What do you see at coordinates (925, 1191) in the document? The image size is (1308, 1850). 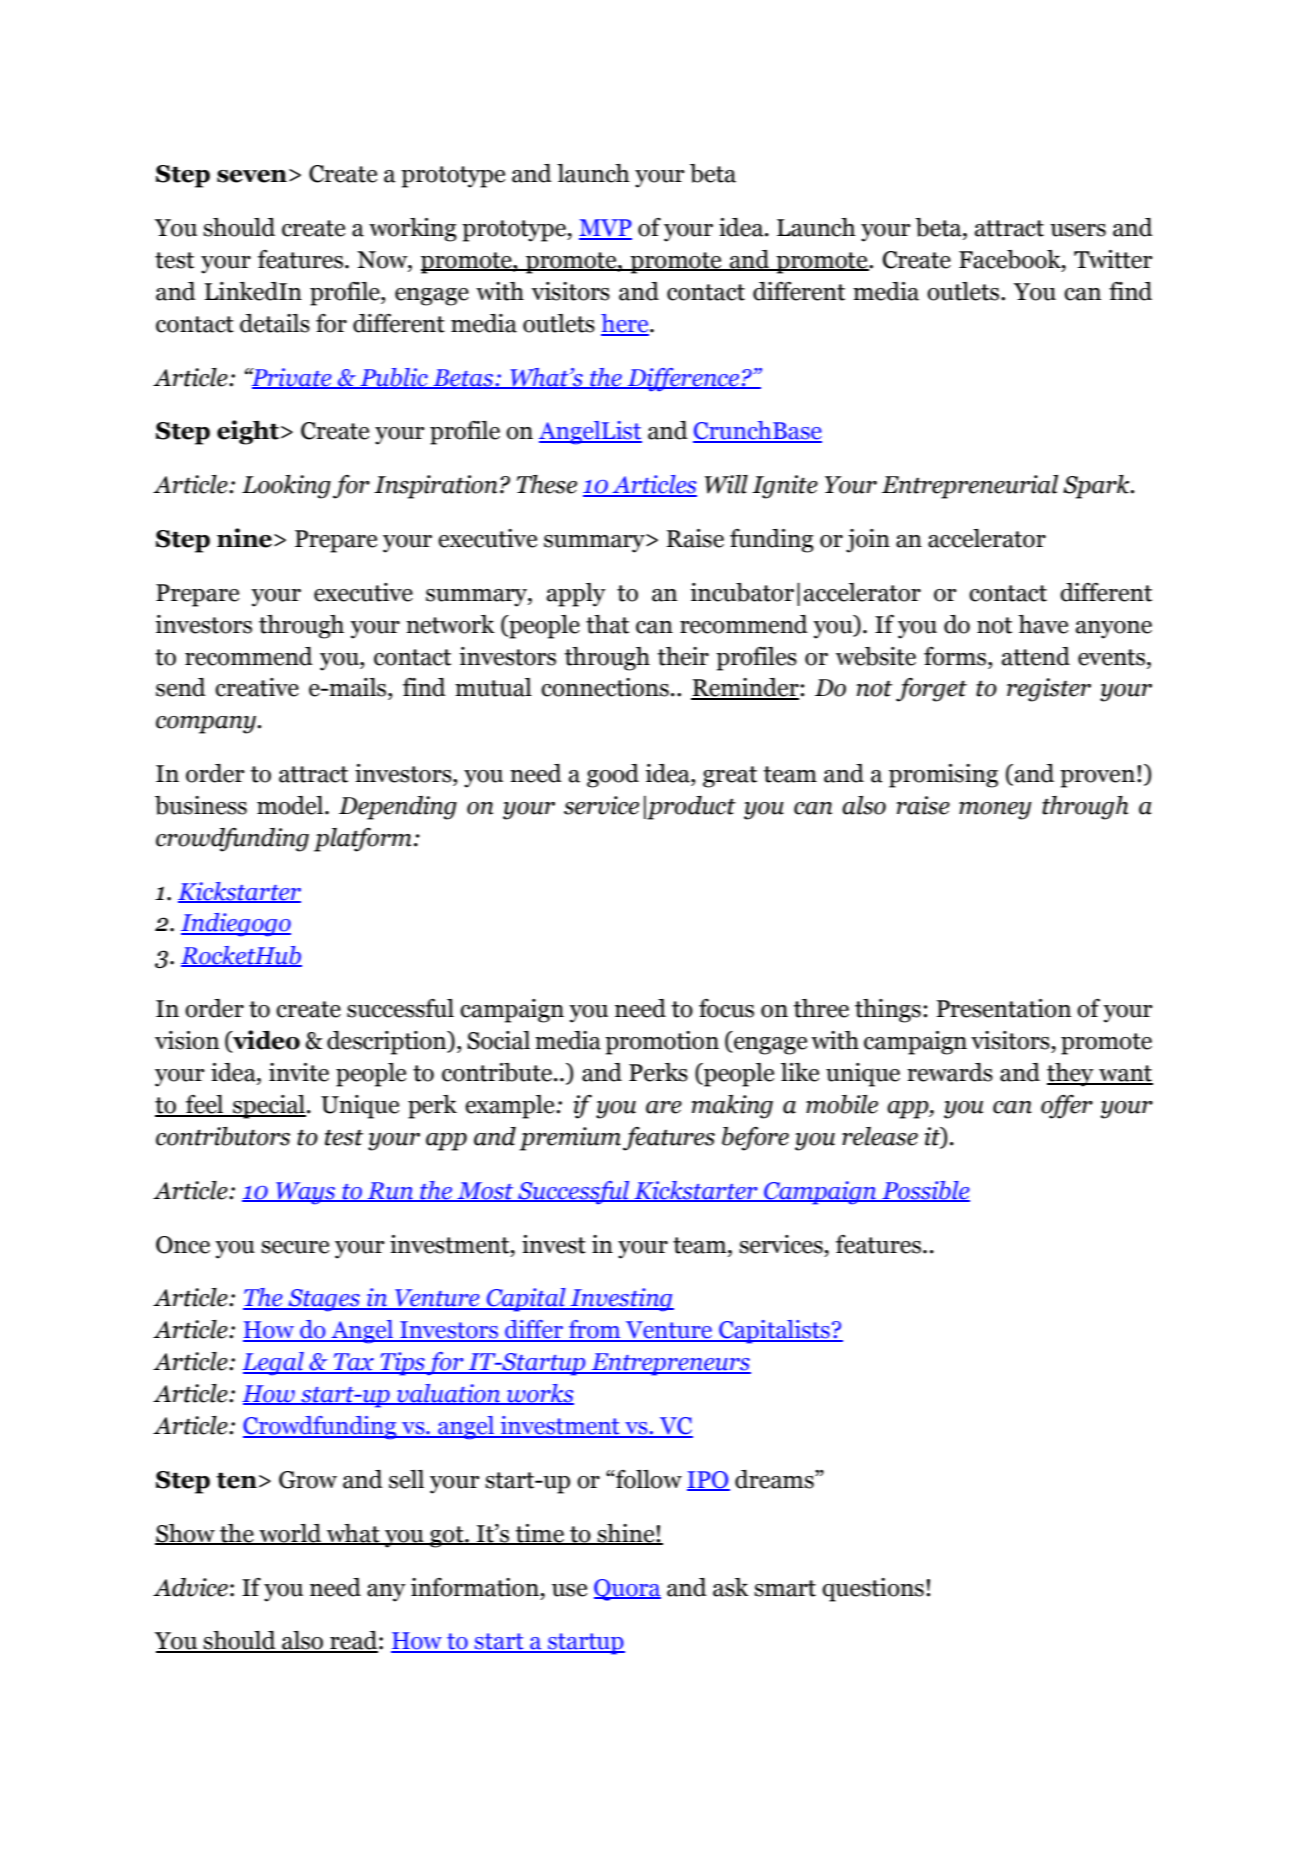 I see `Possible` at bounding box center [925, 1191].
